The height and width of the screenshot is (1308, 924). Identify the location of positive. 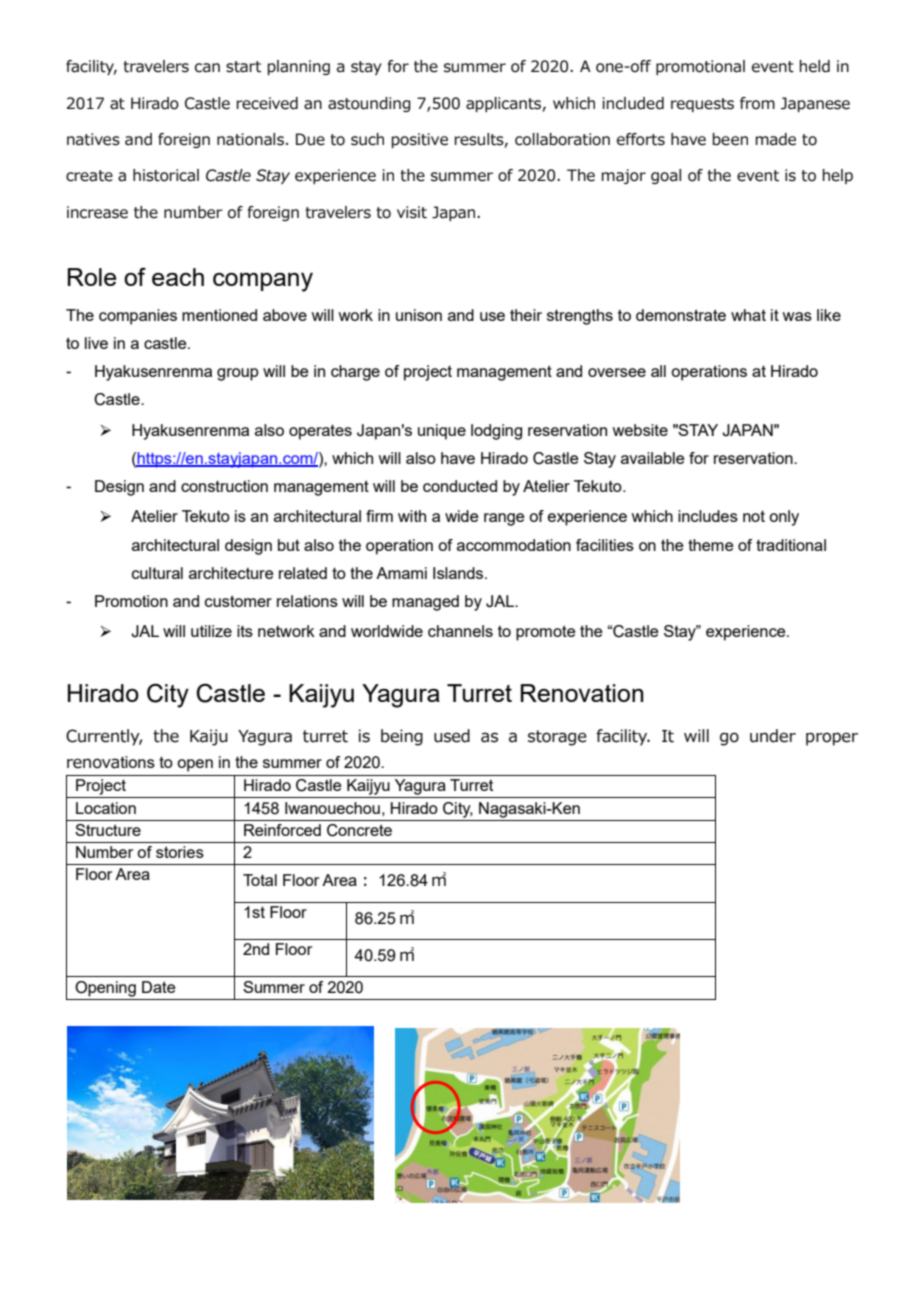
(420, 140).
